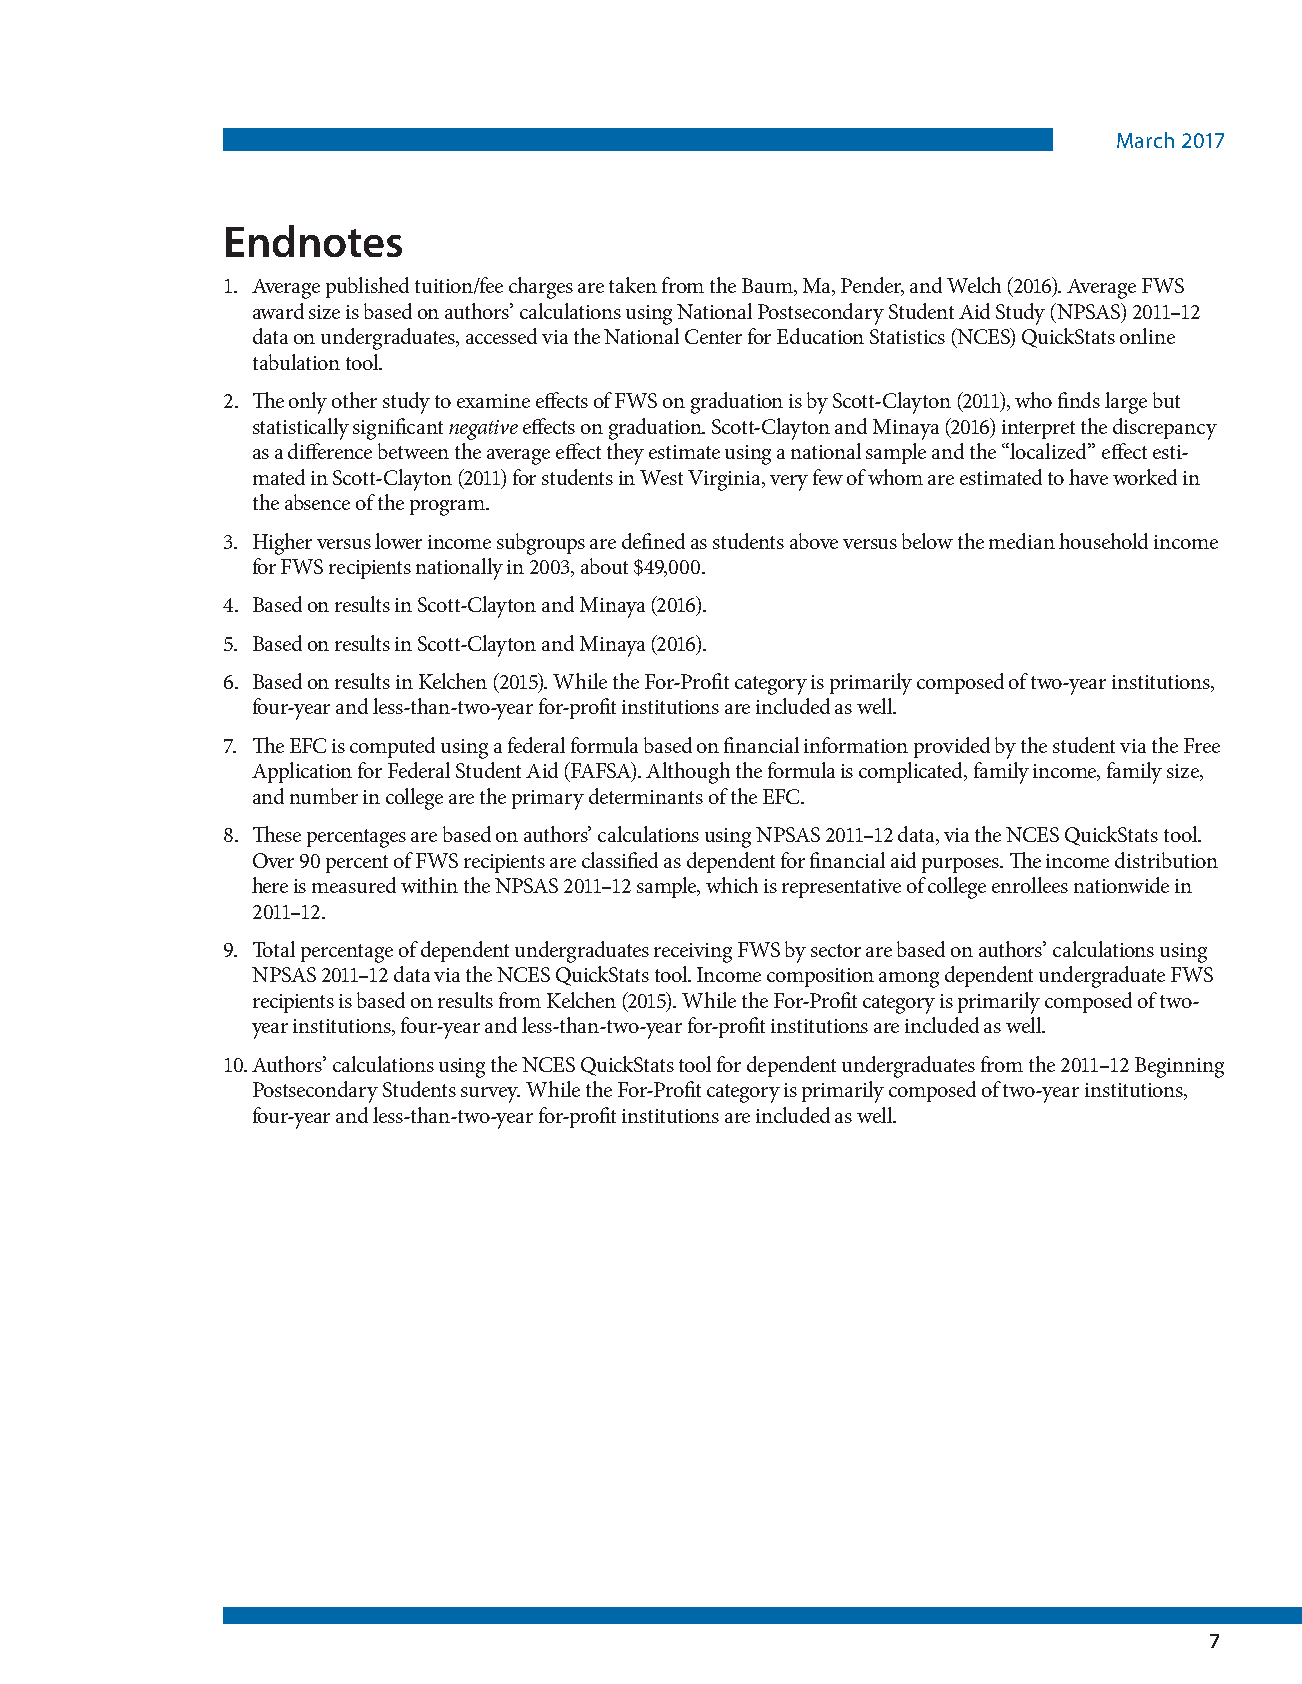  Describe the element at coordinates (769, 287) in the screenshot. I see `Baum` at that location.
